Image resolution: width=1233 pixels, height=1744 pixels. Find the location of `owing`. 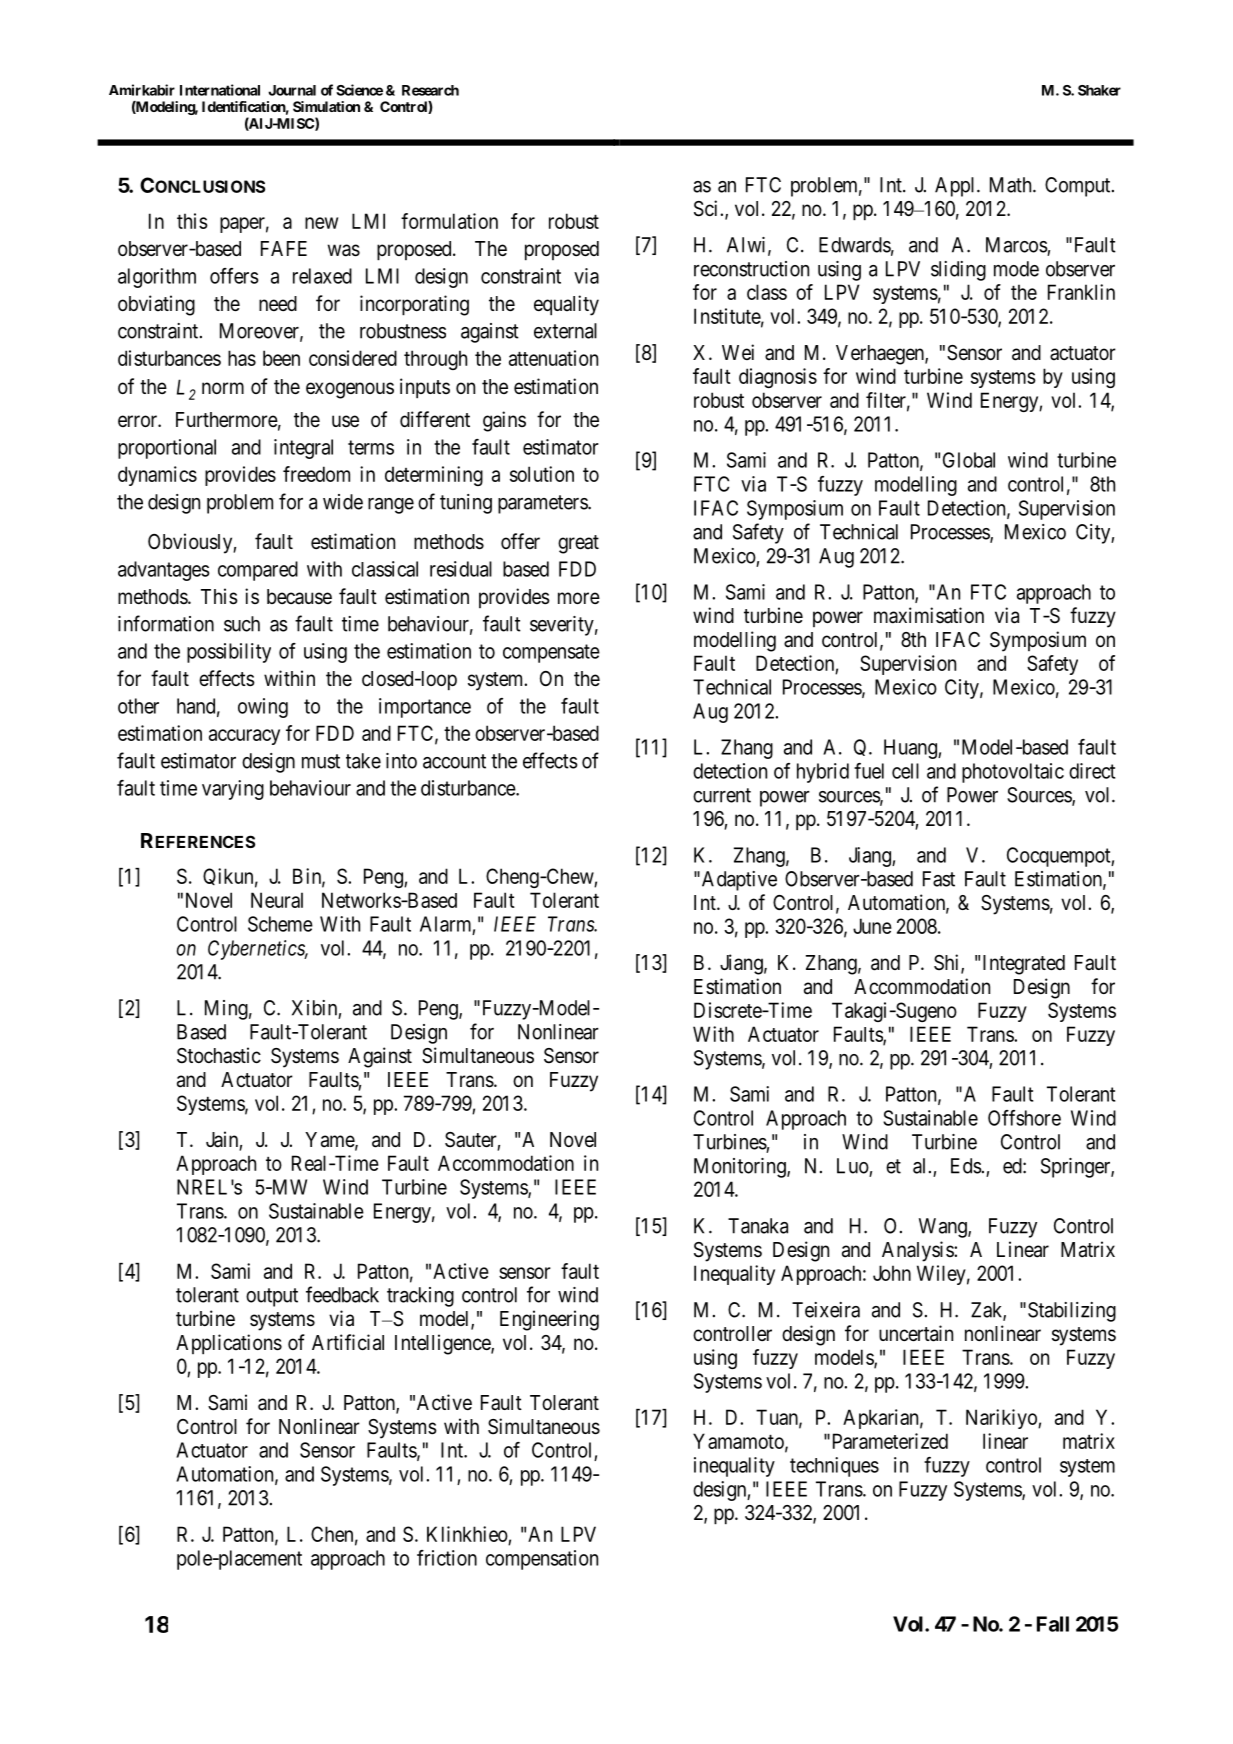

owing is located at coordinates (263, 708).
